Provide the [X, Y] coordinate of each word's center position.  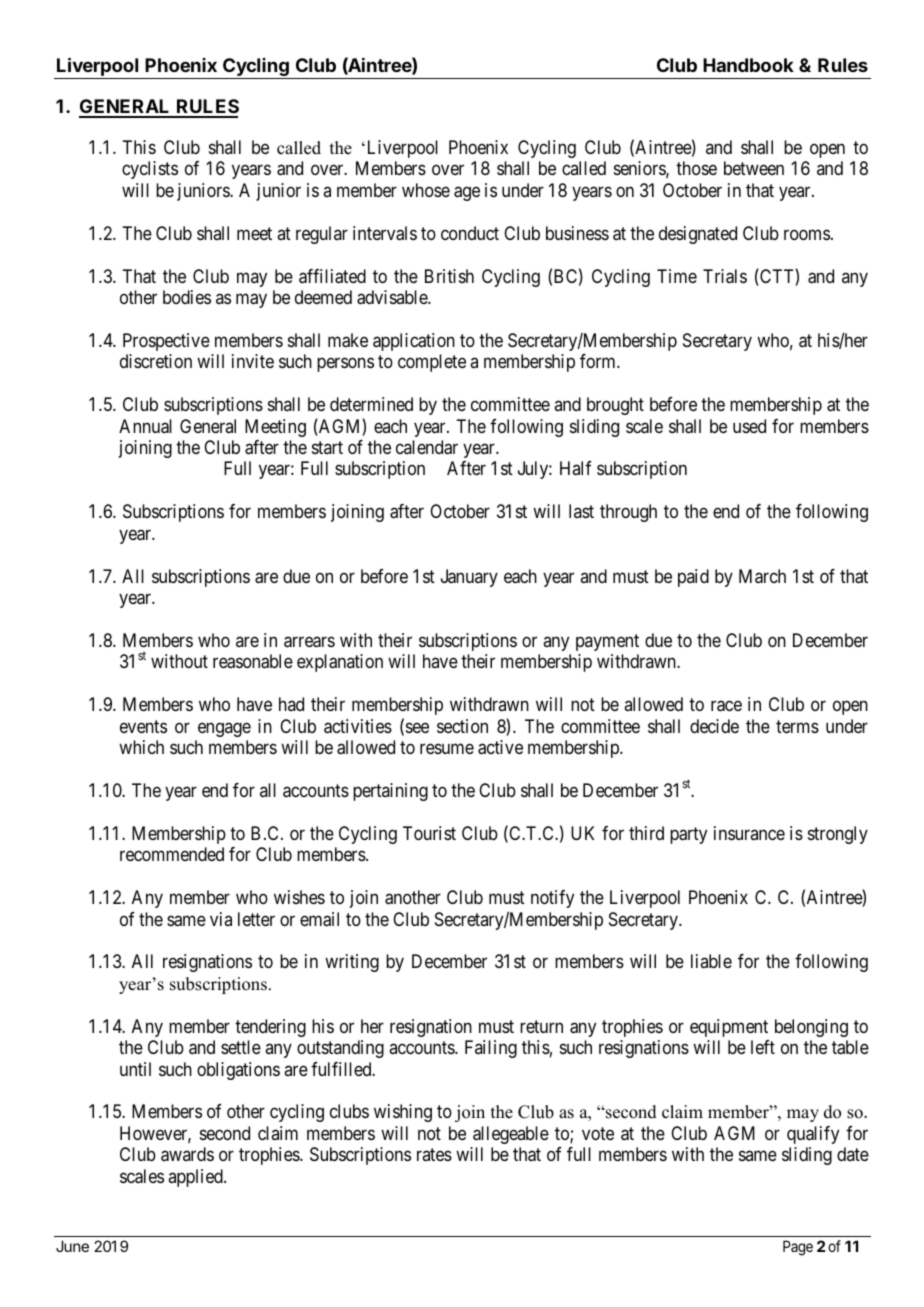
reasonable [253, 661]
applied [196, 1178]
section [462, 726]
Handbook [748, 65]
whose [426, 190]
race [726, 706]
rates [434, 1155]
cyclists [150, 170]
